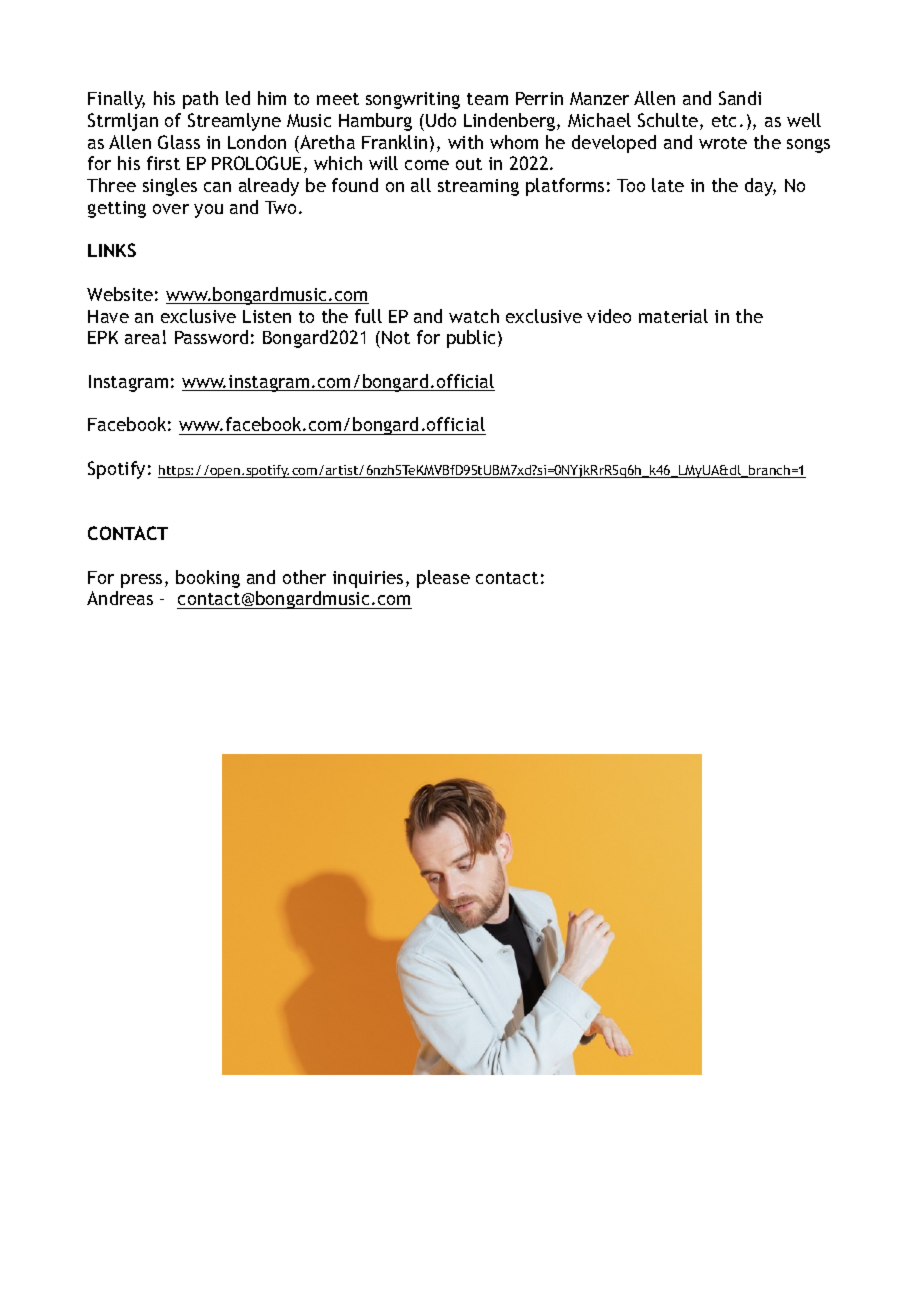 The width and height of the screenshot is (924, 1308). Describe the element at coordinates (208, 579) in the screenshot. I see `booking` at that location.
